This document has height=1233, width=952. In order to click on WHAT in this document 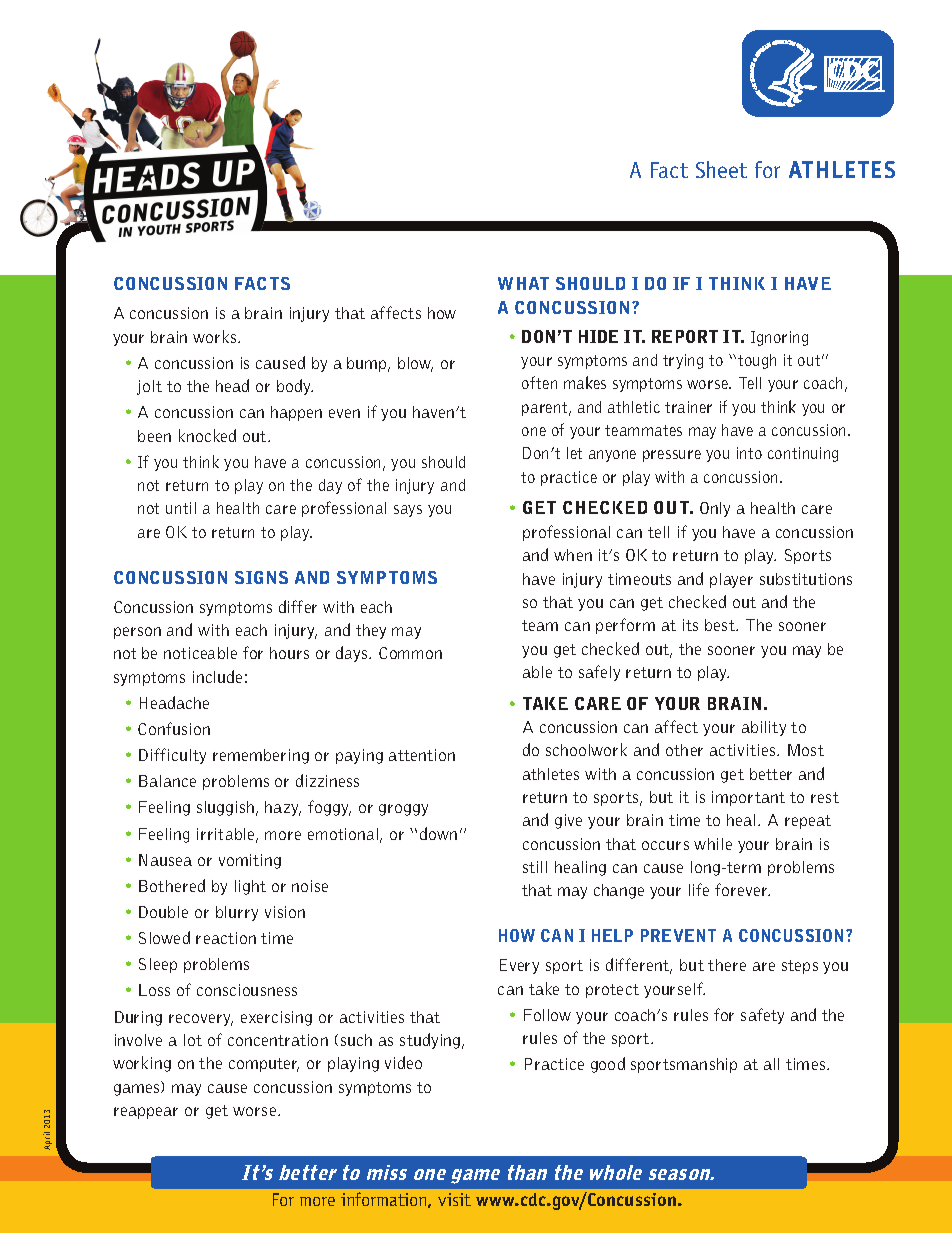, I will do `click(523, 283)`.
